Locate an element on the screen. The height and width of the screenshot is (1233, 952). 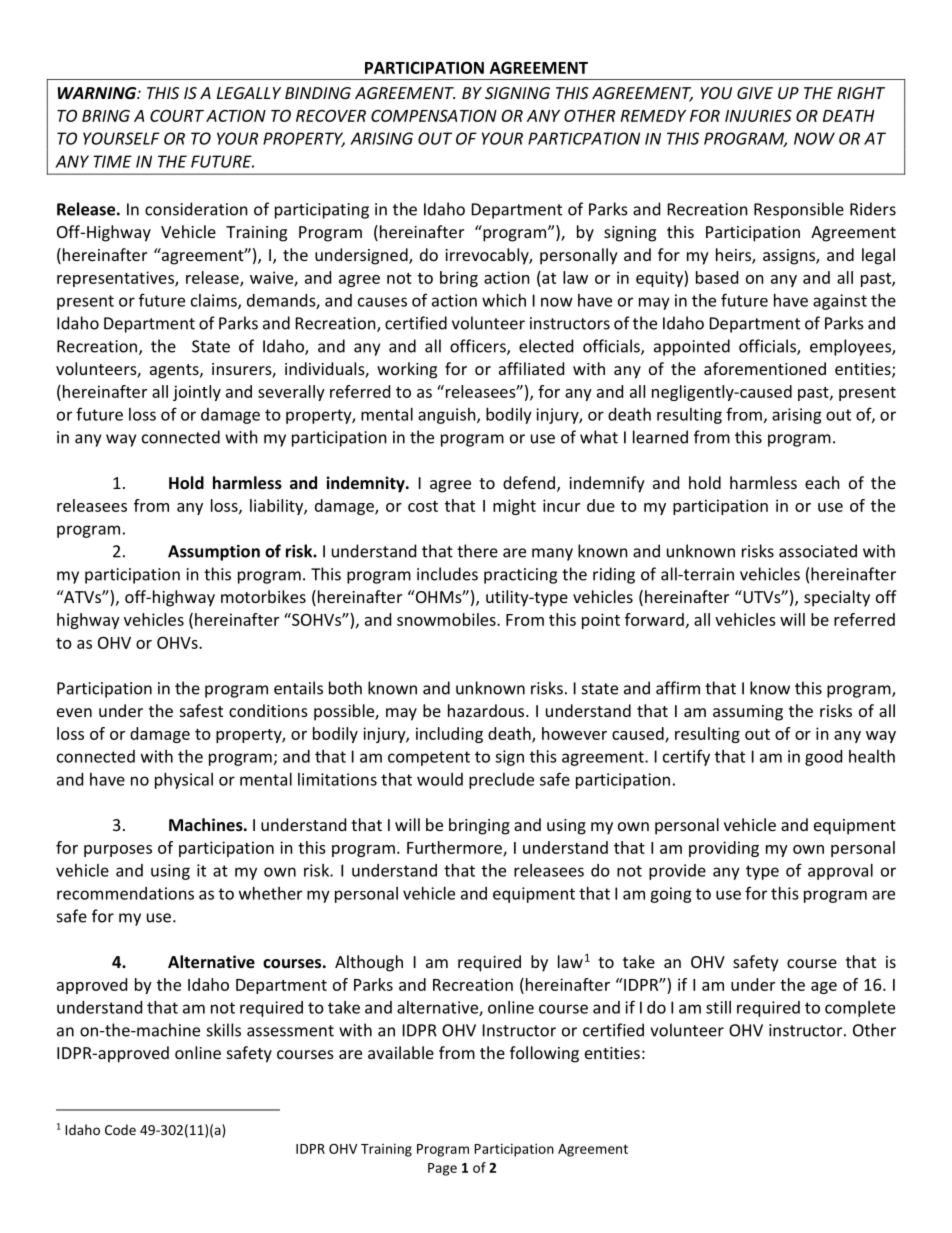
aforementioned is located at coordinates (765, 368).
